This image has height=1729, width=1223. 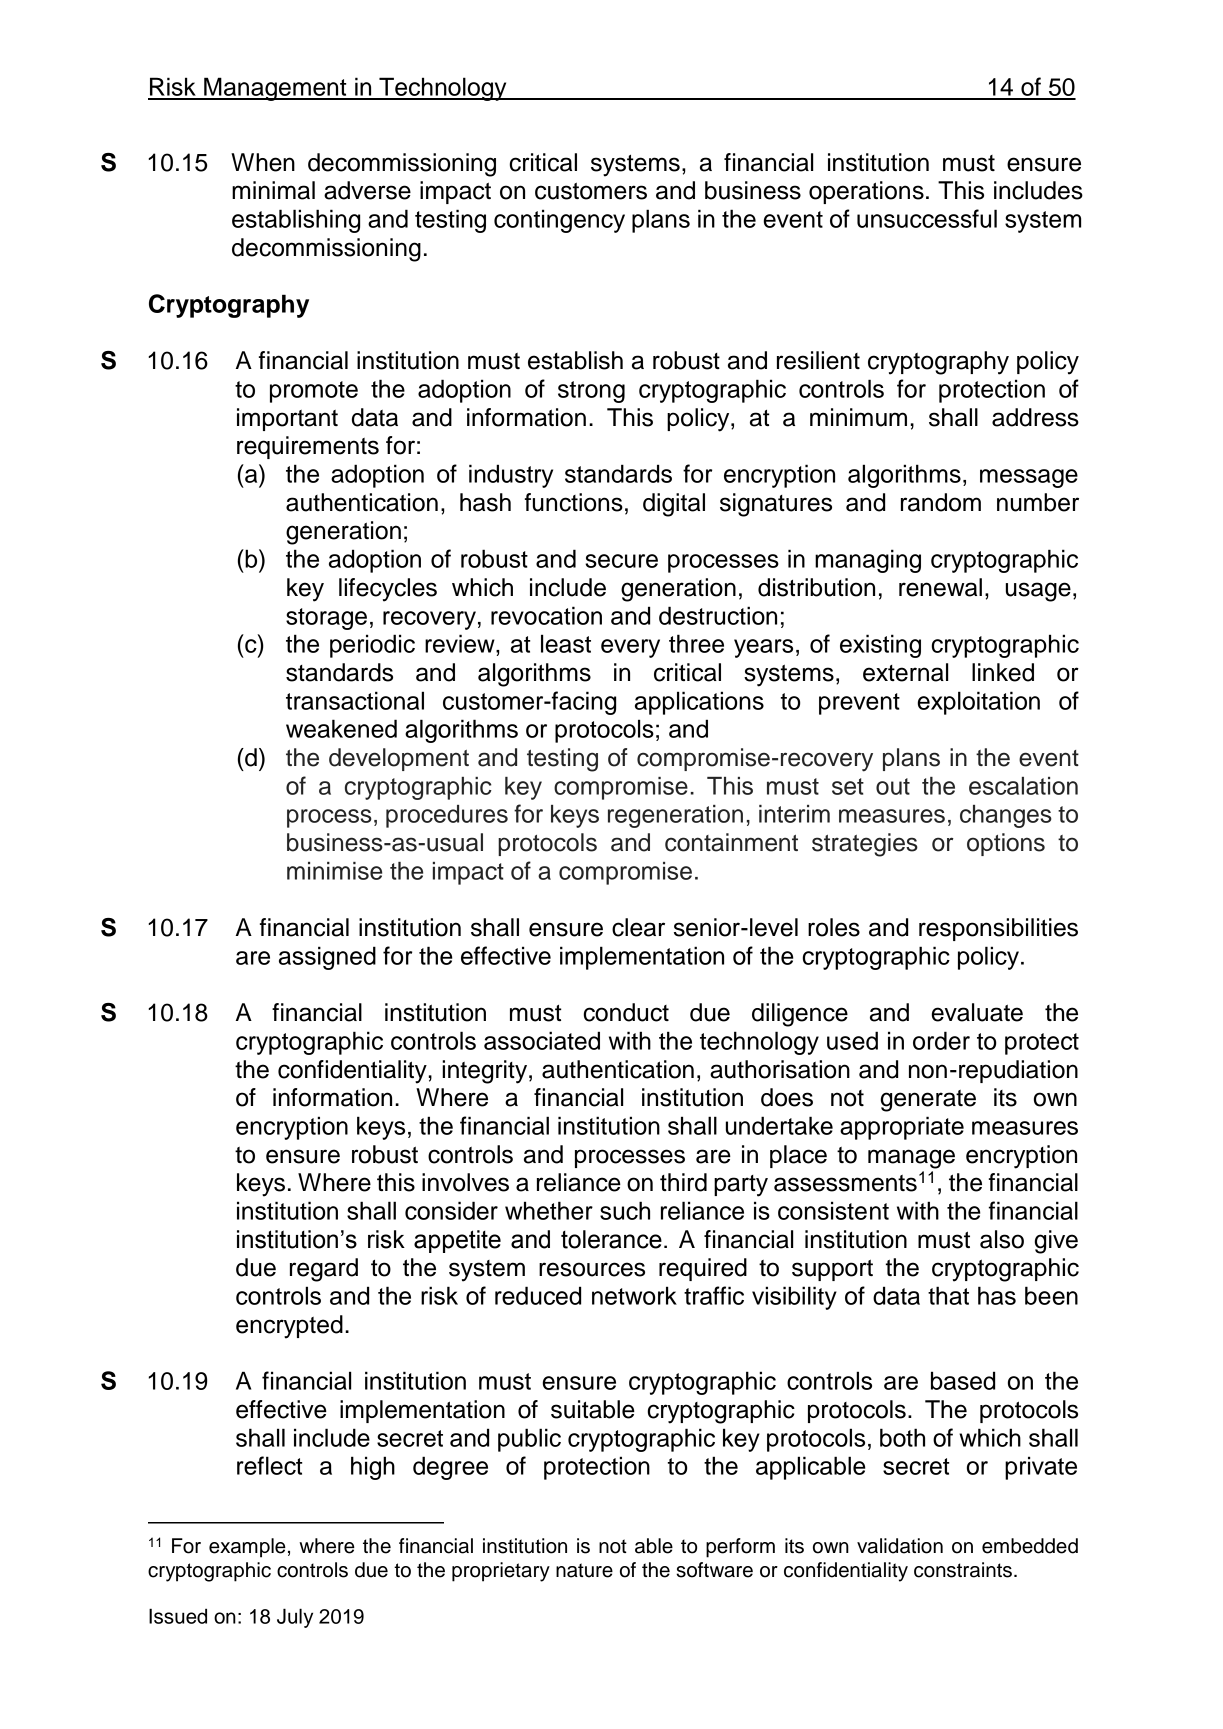 I want to click on software, so click(x=714, y=1570).
